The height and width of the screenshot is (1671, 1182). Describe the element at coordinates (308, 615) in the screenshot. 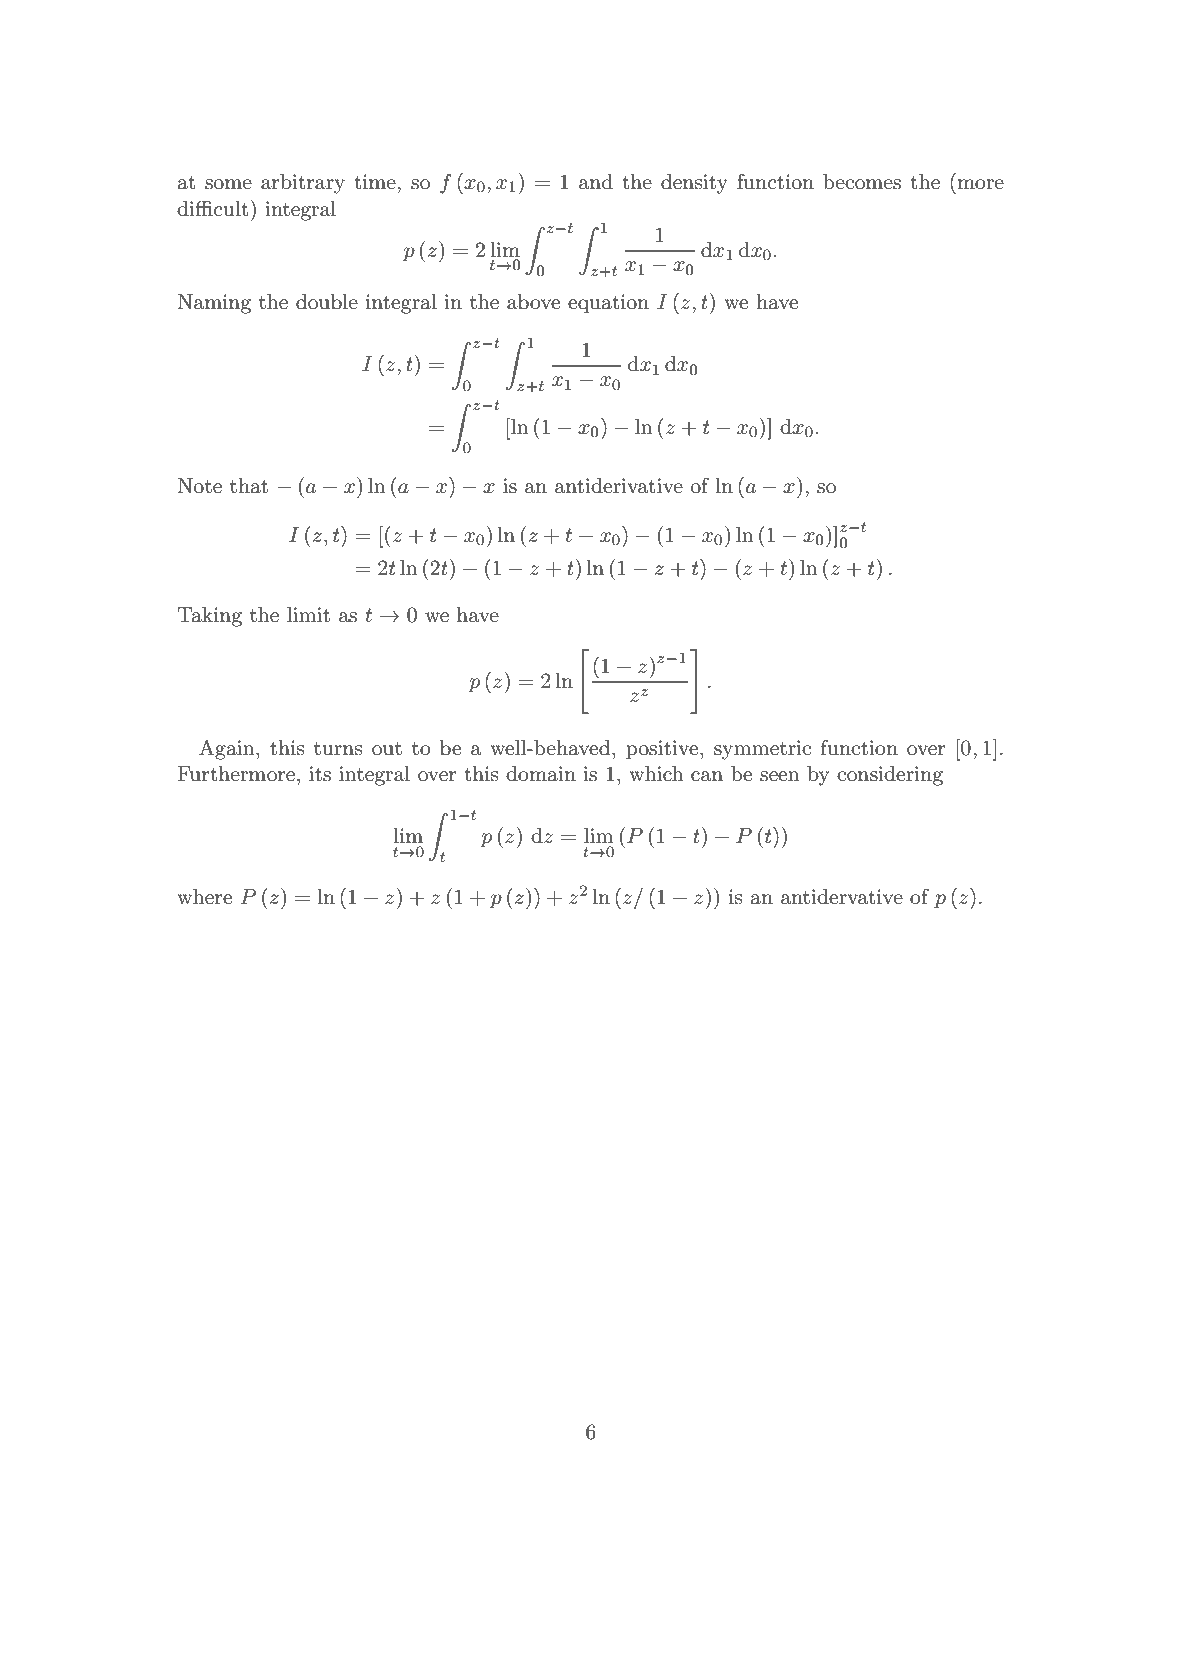

I see `limit` at that location.
